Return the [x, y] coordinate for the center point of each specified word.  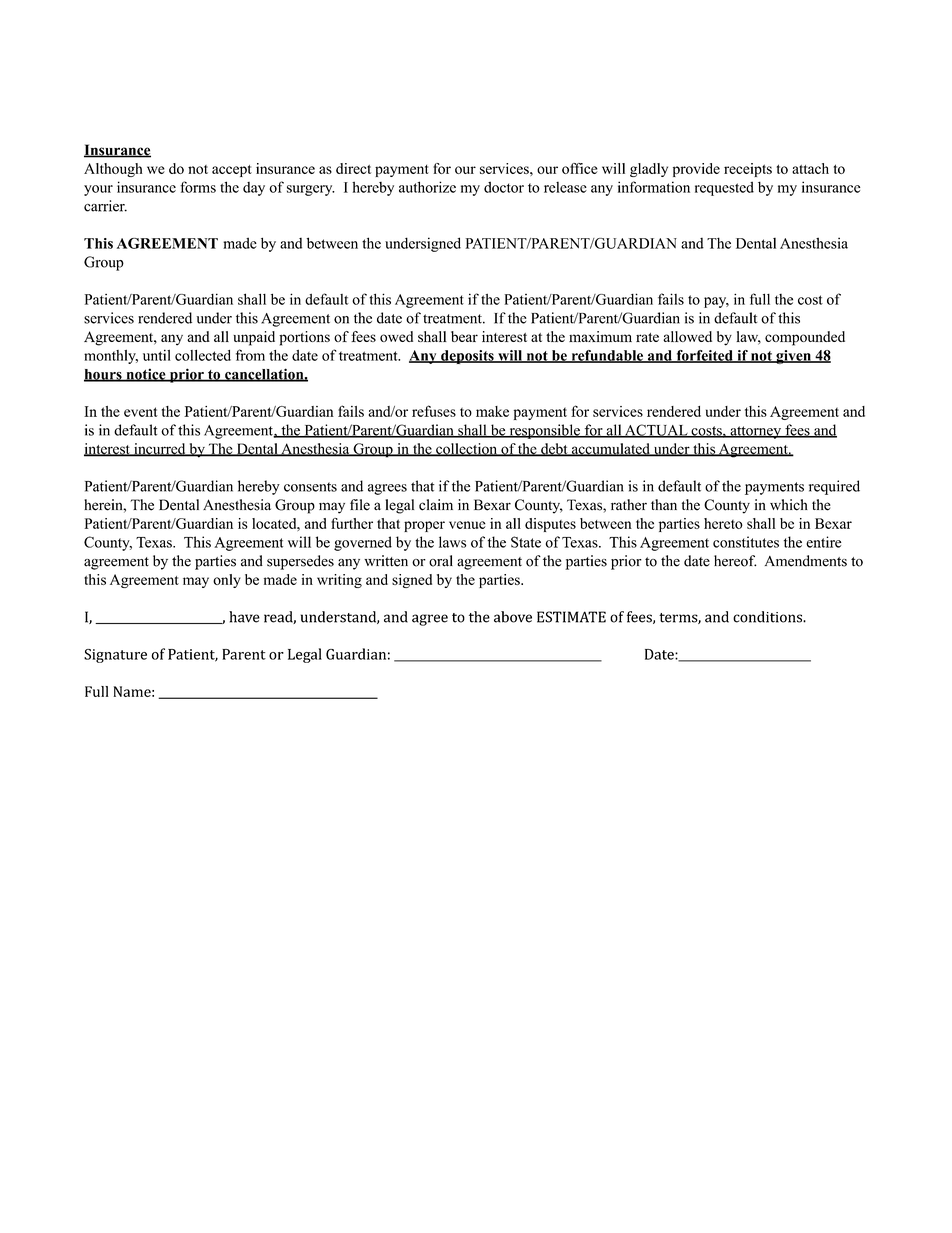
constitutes [746, 542]
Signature [115, 656]
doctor [504, 187]
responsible [544, 431]
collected [203, 355]
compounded [805, 338]
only [227, 581]
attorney [755, 432]
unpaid [254, 338]
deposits [467, 357]
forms [198, 187]
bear [464, 336]
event [141, 412]
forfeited [704, 356]
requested [724, 188]
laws [452, 542]
